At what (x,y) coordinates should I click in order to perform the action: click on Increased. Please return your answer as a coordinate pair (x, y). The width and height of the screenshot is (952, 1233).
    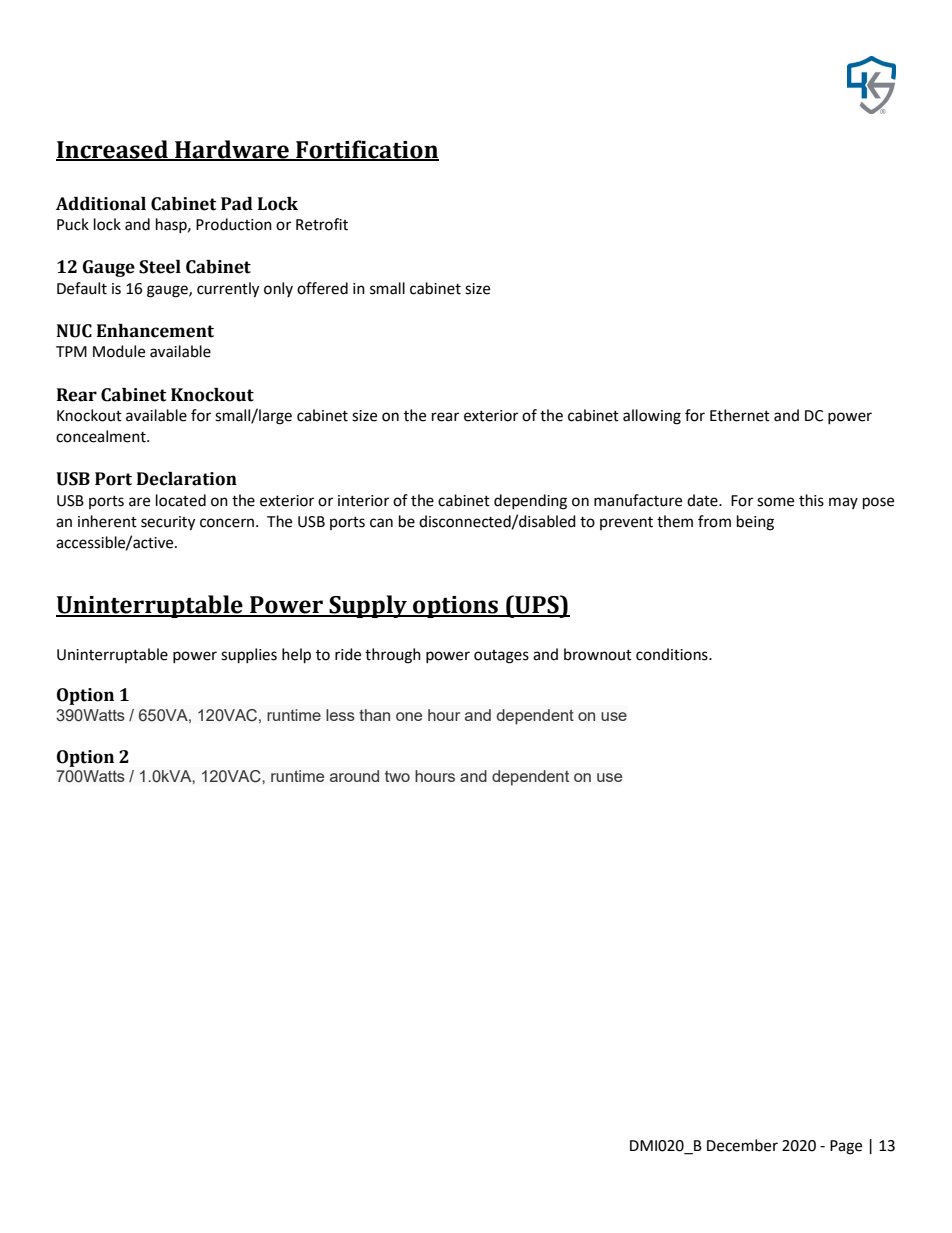
    Looking at the image, I should click on (113, 150).
